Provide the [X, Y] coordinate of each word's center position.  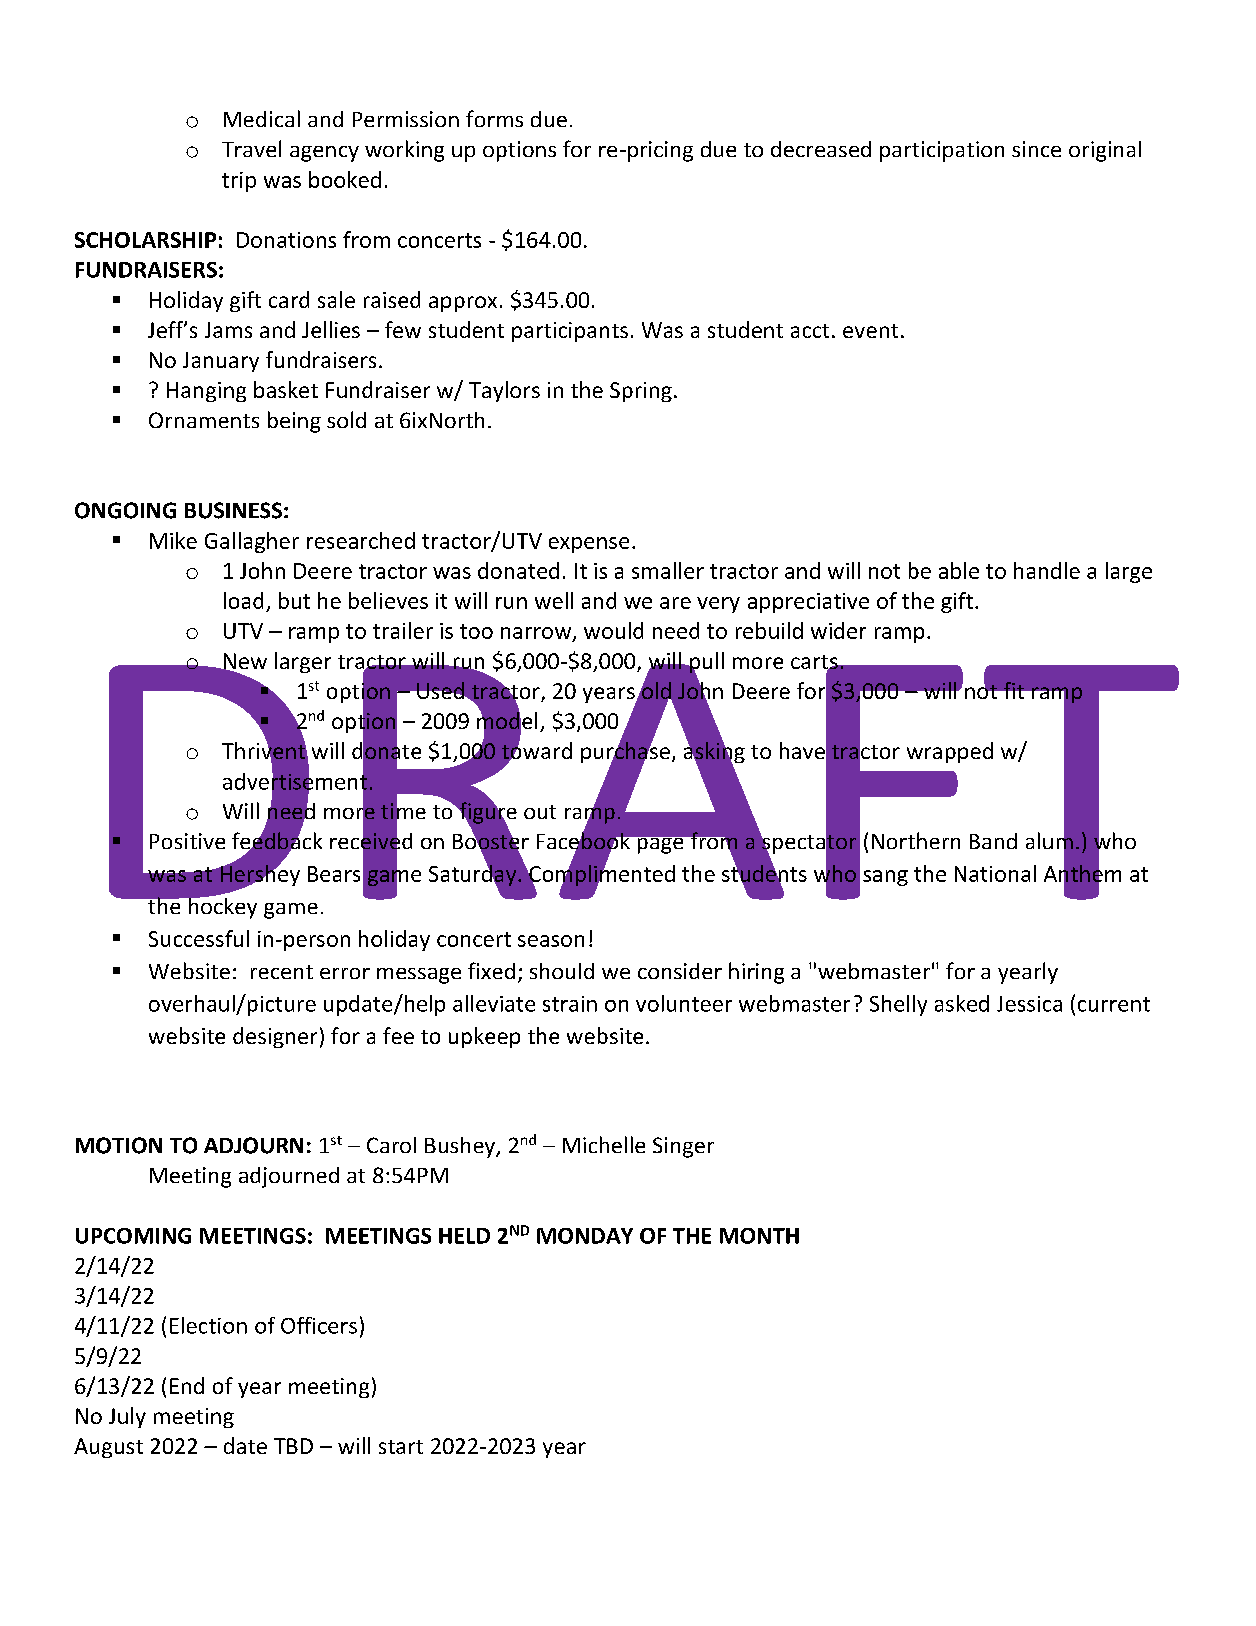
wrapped [950, 752]
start [401, 1447]
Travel [251, 148]
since [1036, 149]
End [187, 1385]
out [540, 812]
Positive [187, 841]
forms [494, 118]
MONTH [759, 1236]
